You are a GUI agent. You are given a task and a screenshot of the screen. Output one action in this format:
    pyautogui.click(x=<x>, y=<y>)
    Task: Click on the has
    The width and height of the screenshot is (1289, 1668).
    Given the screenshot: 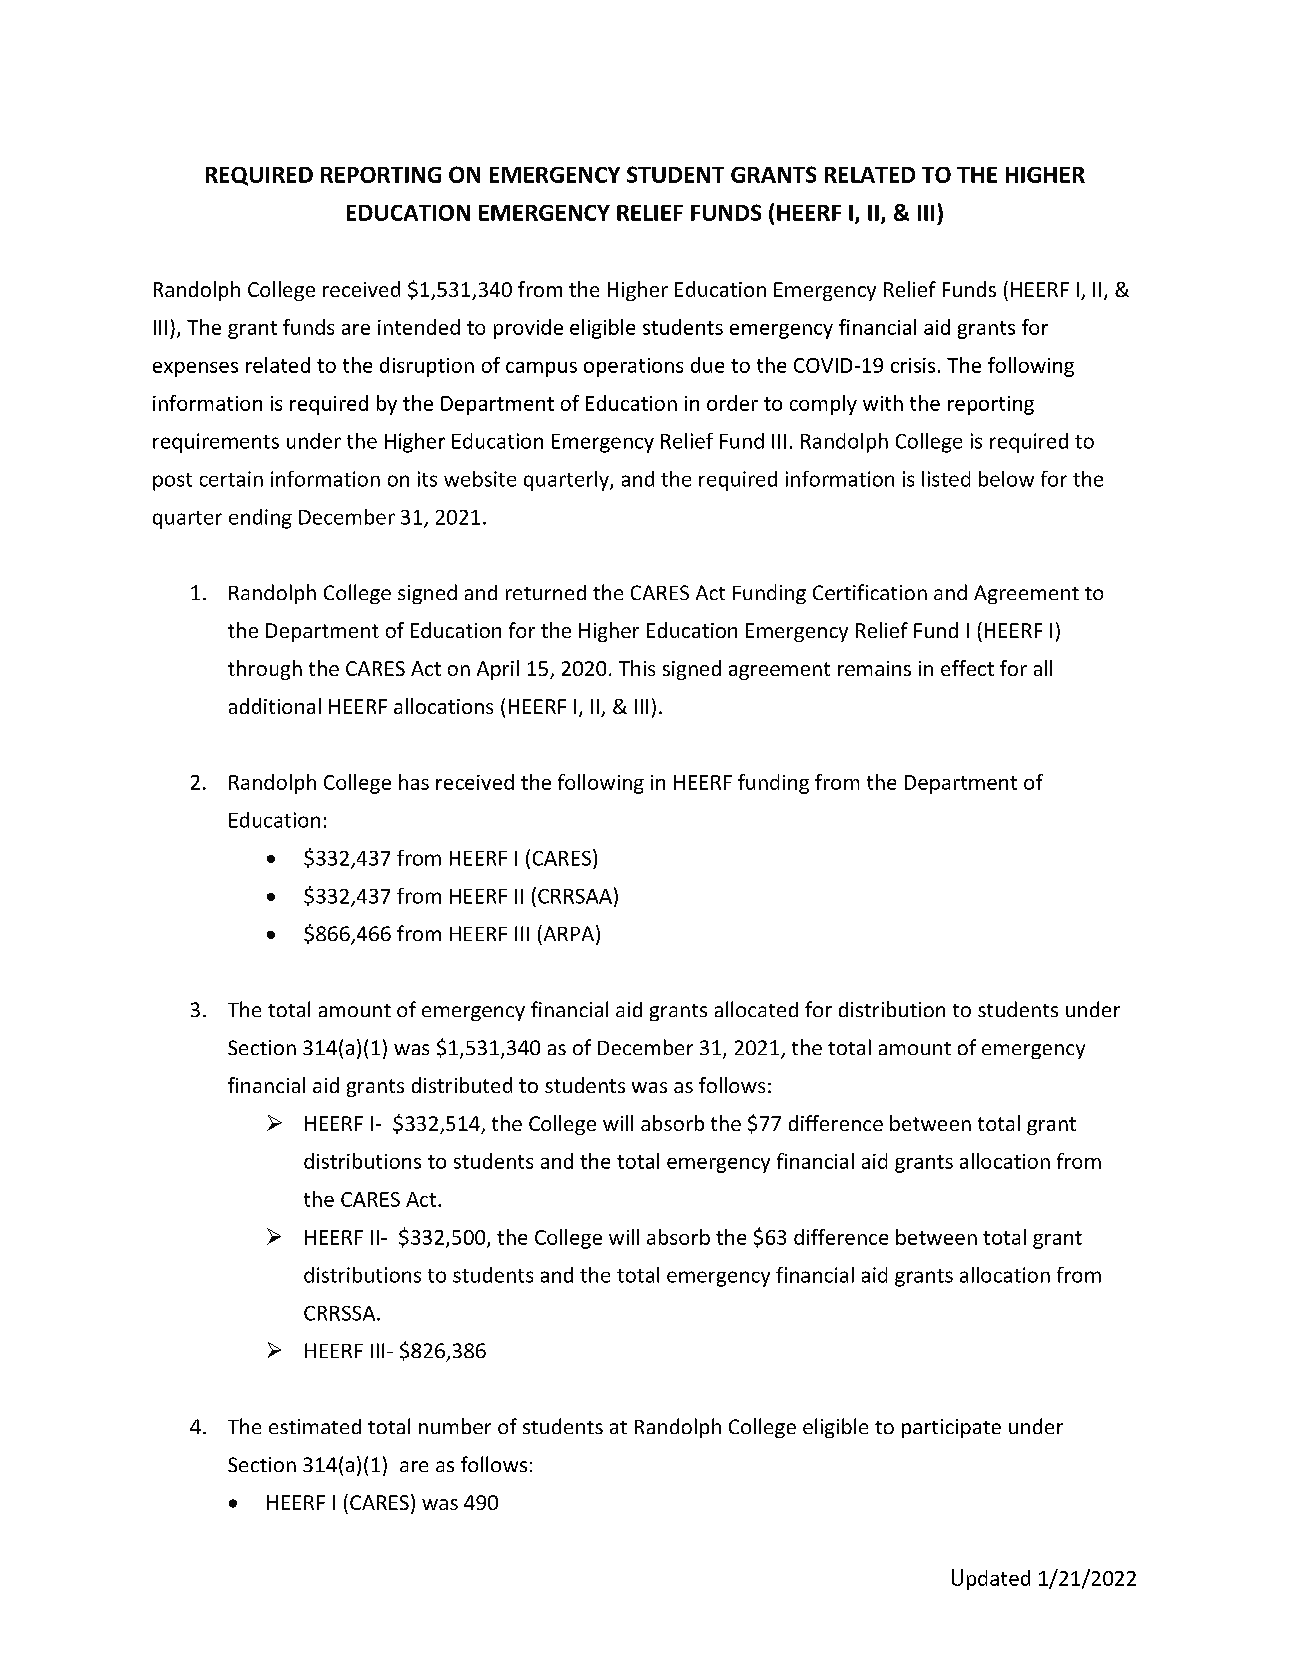 What is the action you would take?
    pyautogui.click(x=414, y=782)
